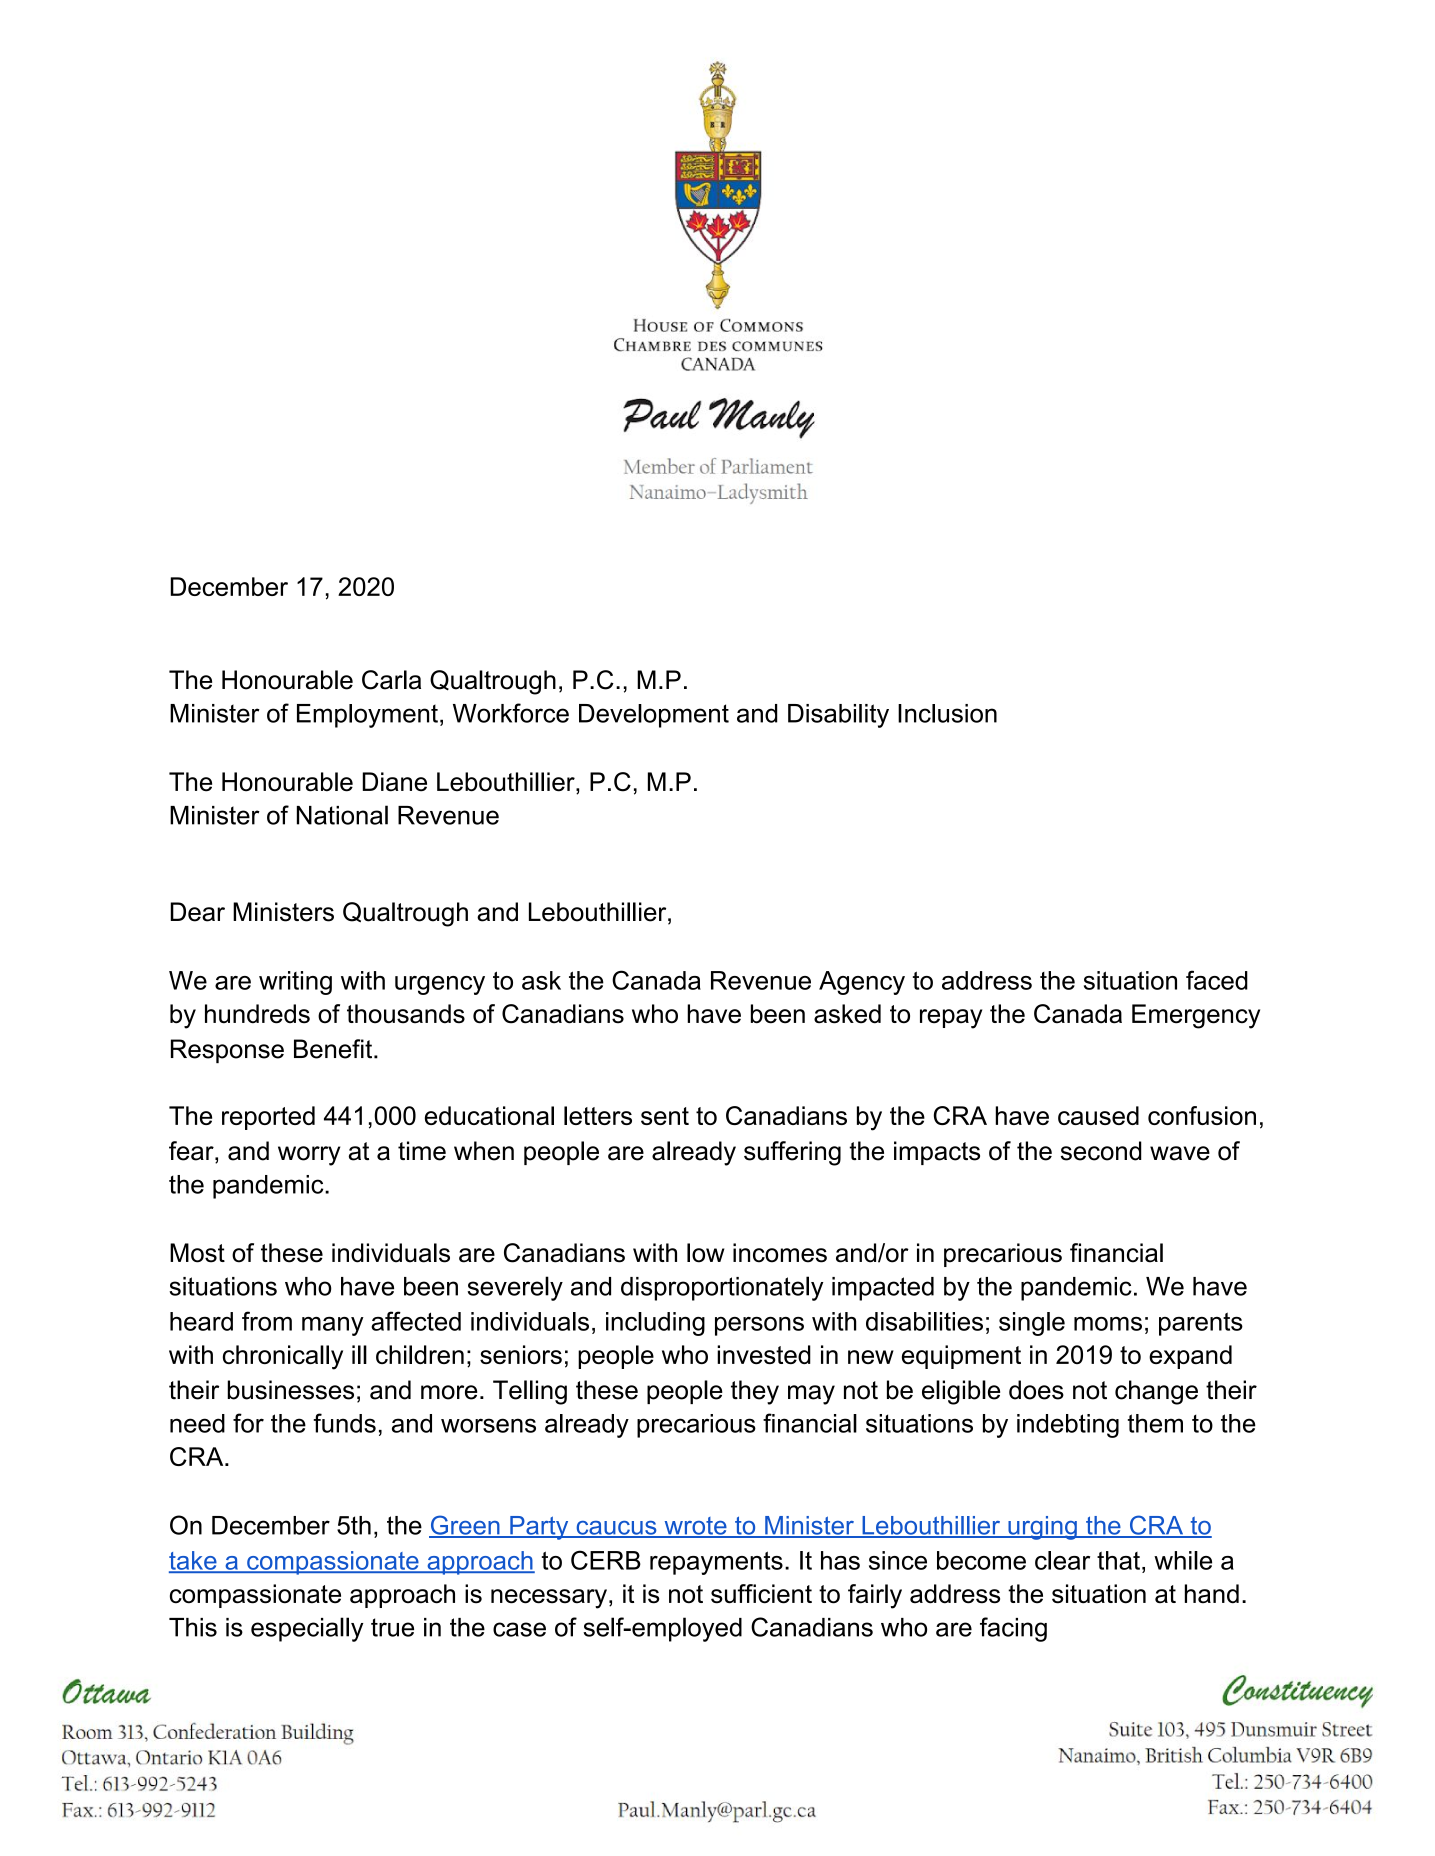 The image size is (1435, 1856). I want to click on especially, so click(307, 1629).
